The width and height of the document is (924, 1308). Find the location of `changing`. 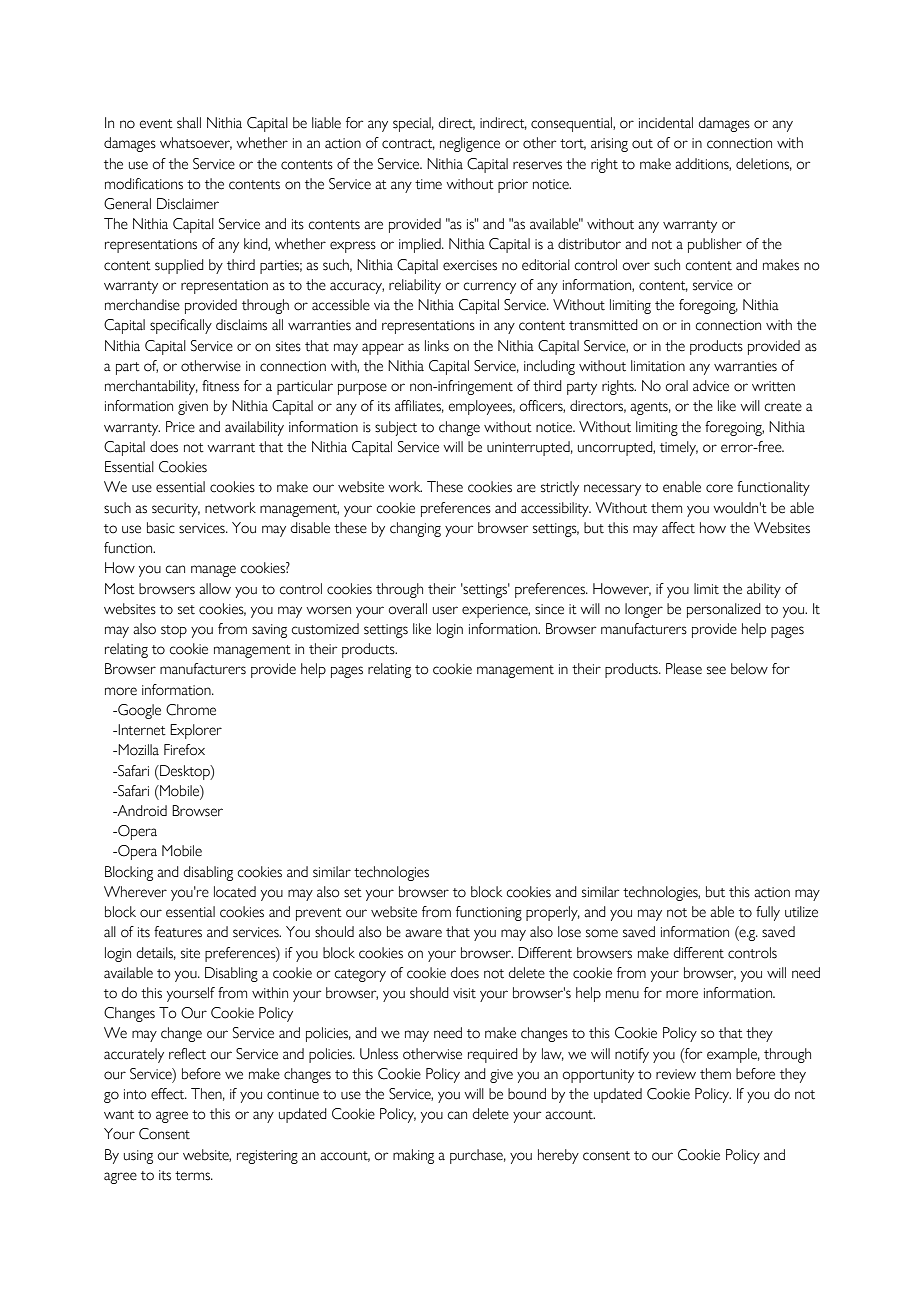

changing is located at coordinates (415, 529).
